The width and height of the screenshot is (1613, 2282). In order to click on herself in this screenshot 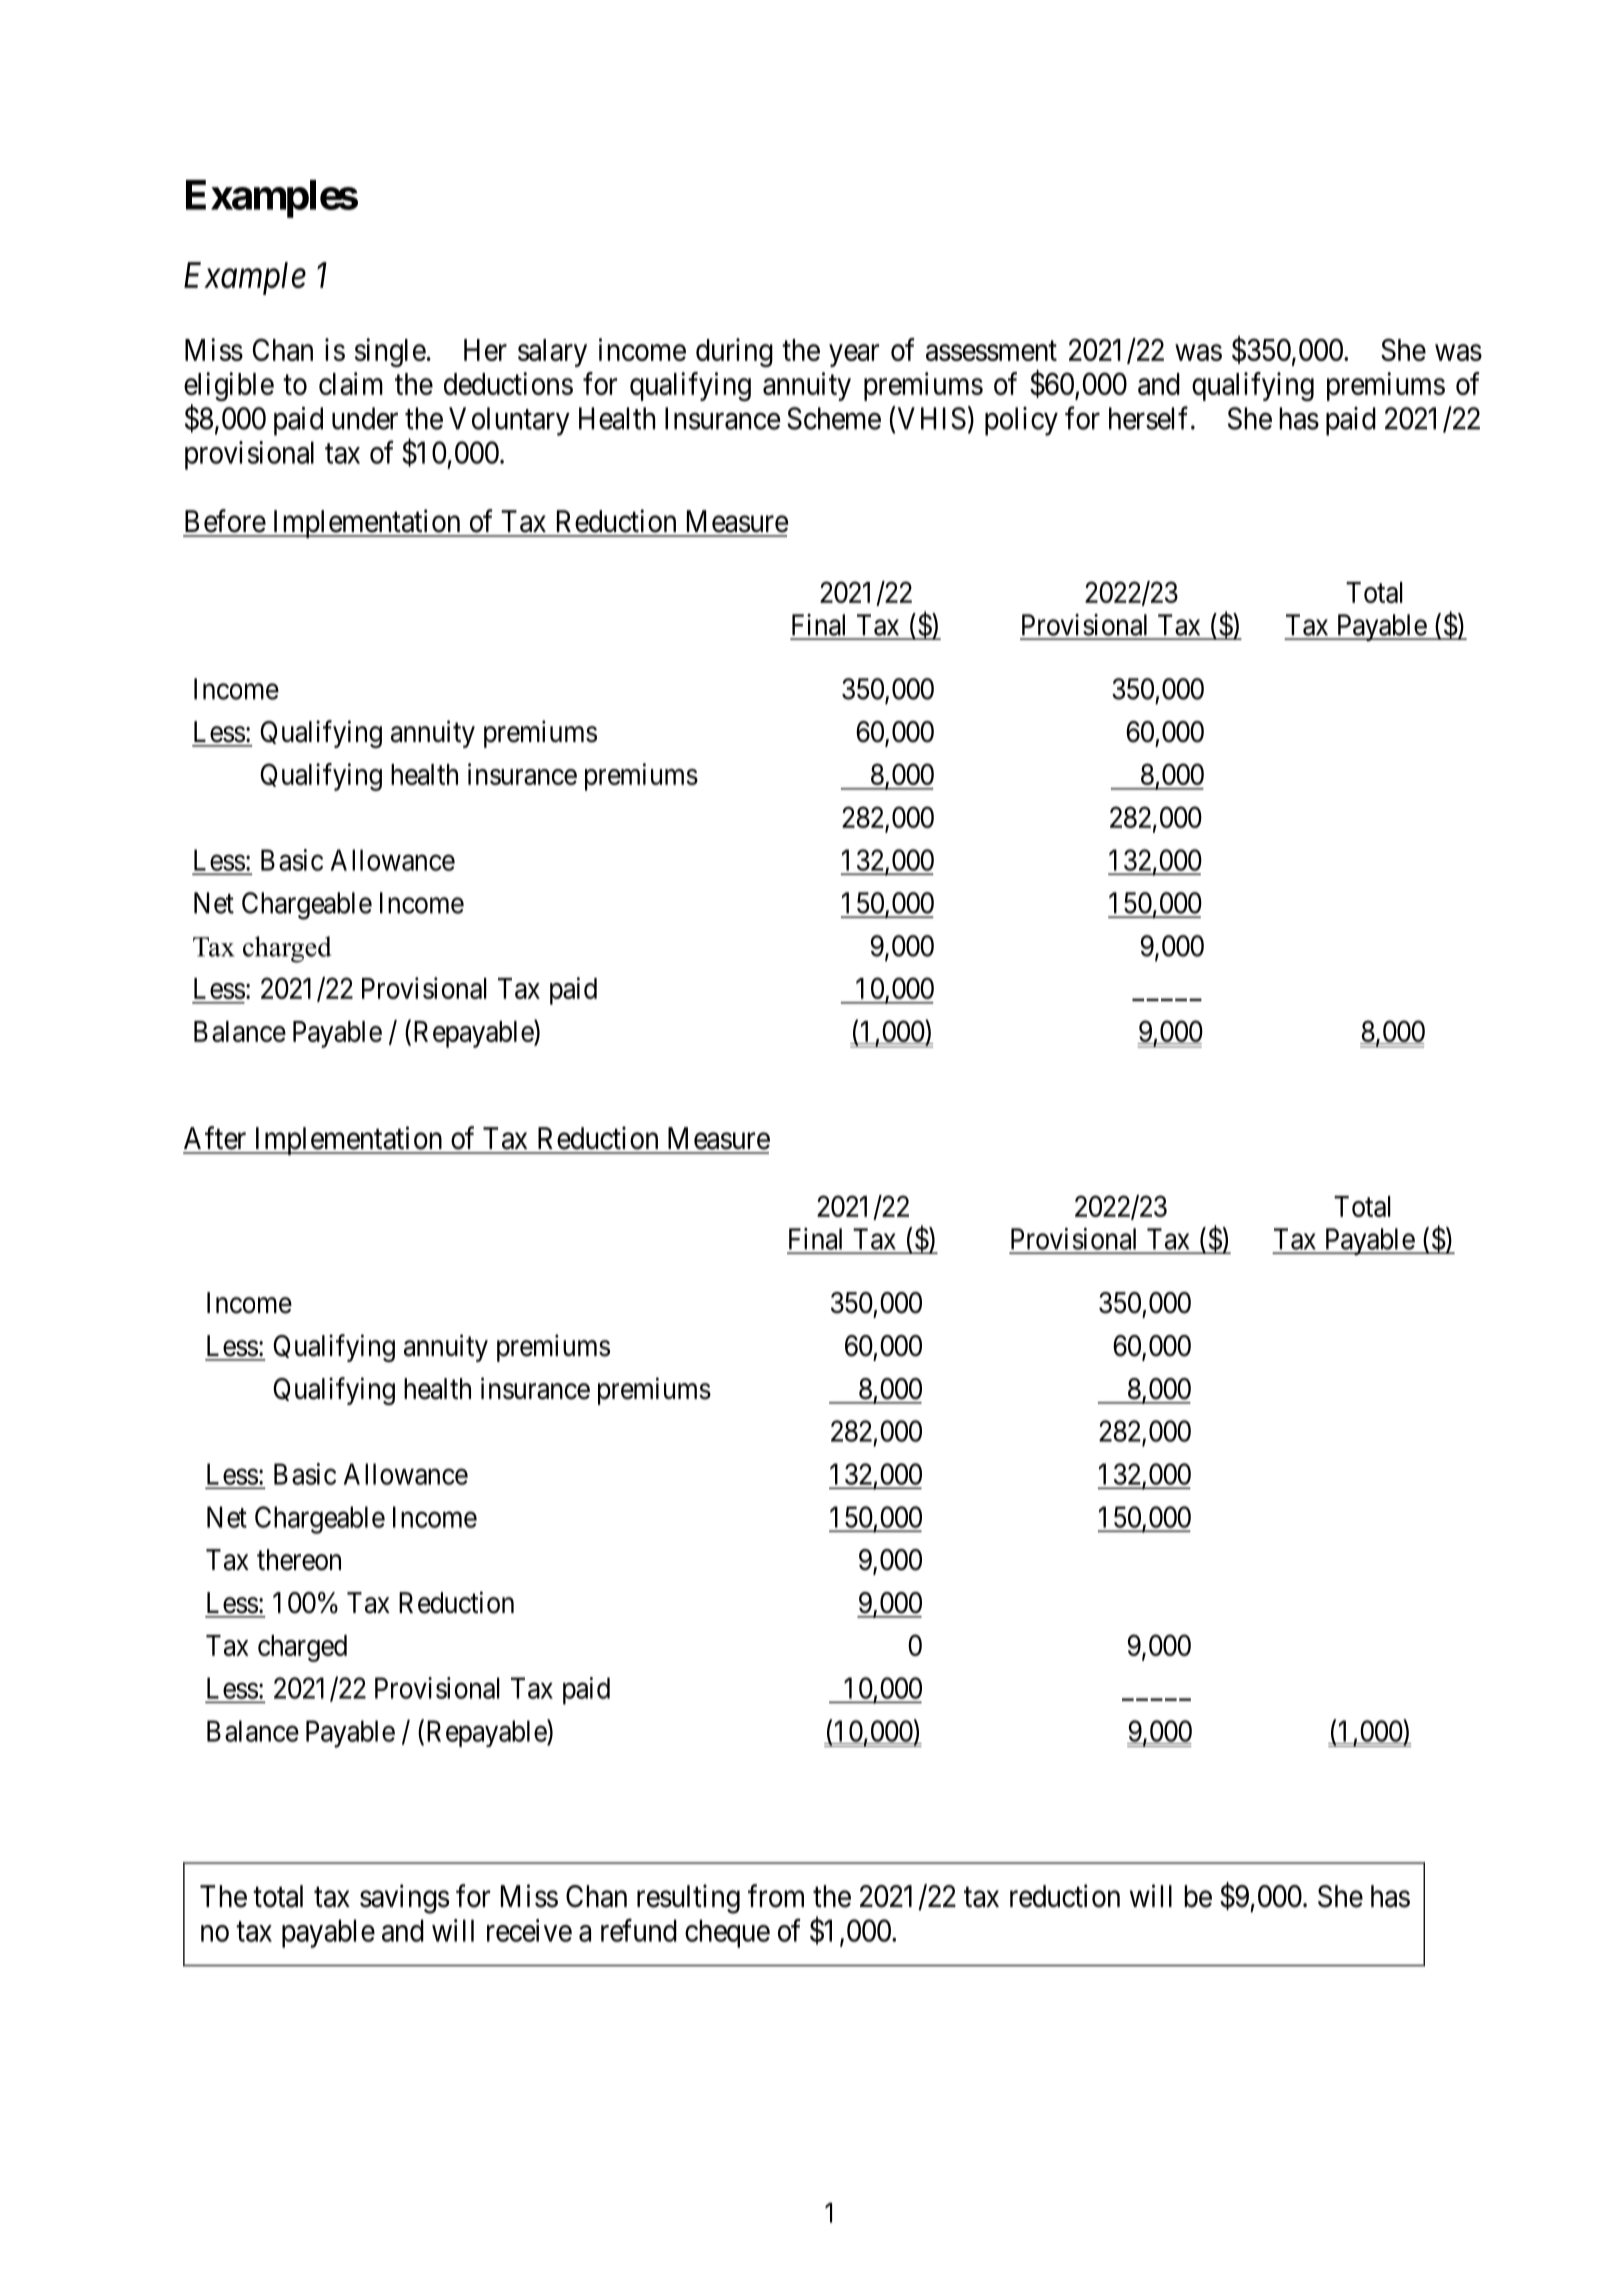, I will do `click(1150, 418)`.
